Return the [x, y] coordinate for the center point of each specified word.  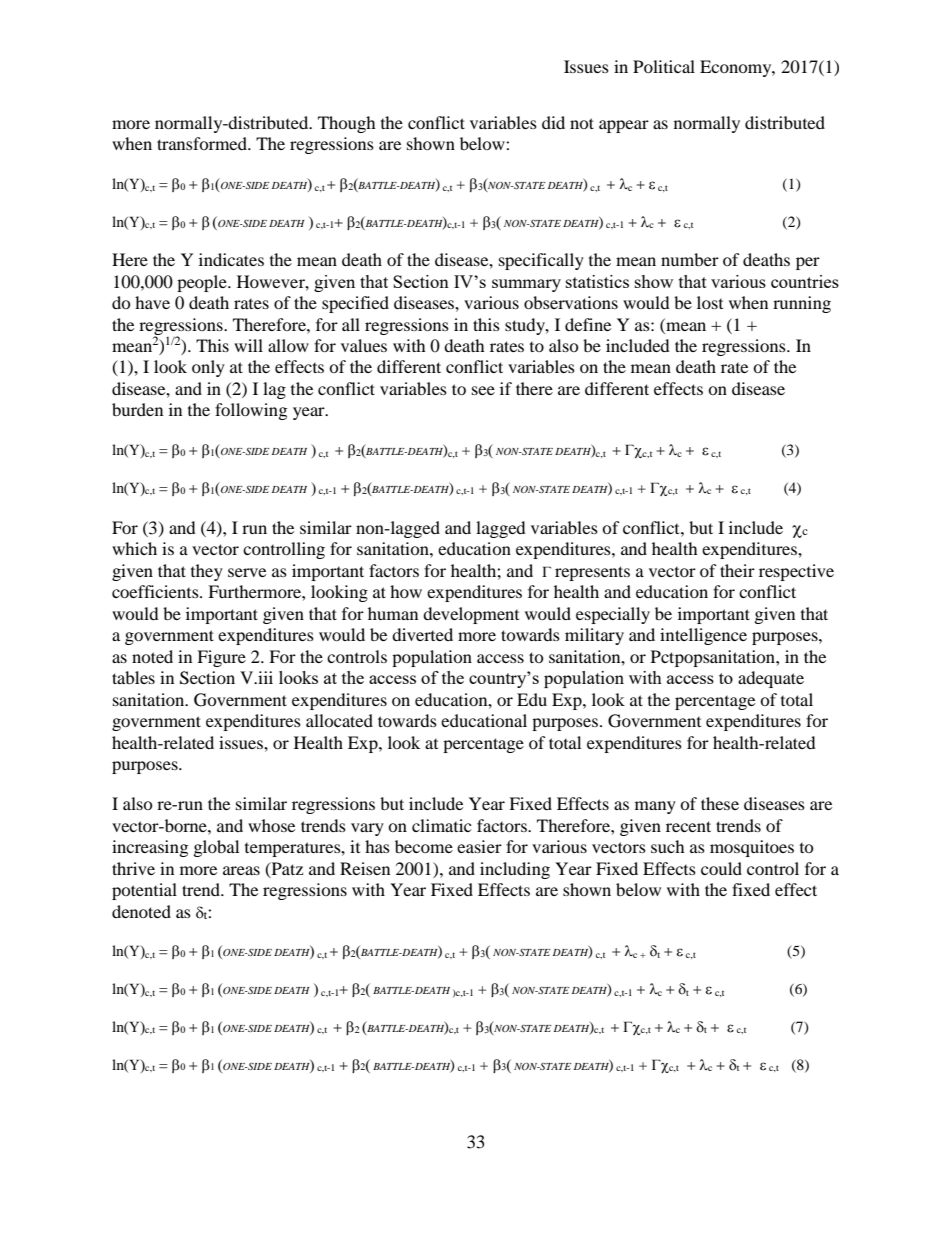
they [207, 572]
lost [710, 302]
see [483, 390]
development [471, 615]
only [208, 368]
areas [241, 870]
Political [664, 66]
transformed [203, 143]
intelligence [703, 636]
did [553, 122]
